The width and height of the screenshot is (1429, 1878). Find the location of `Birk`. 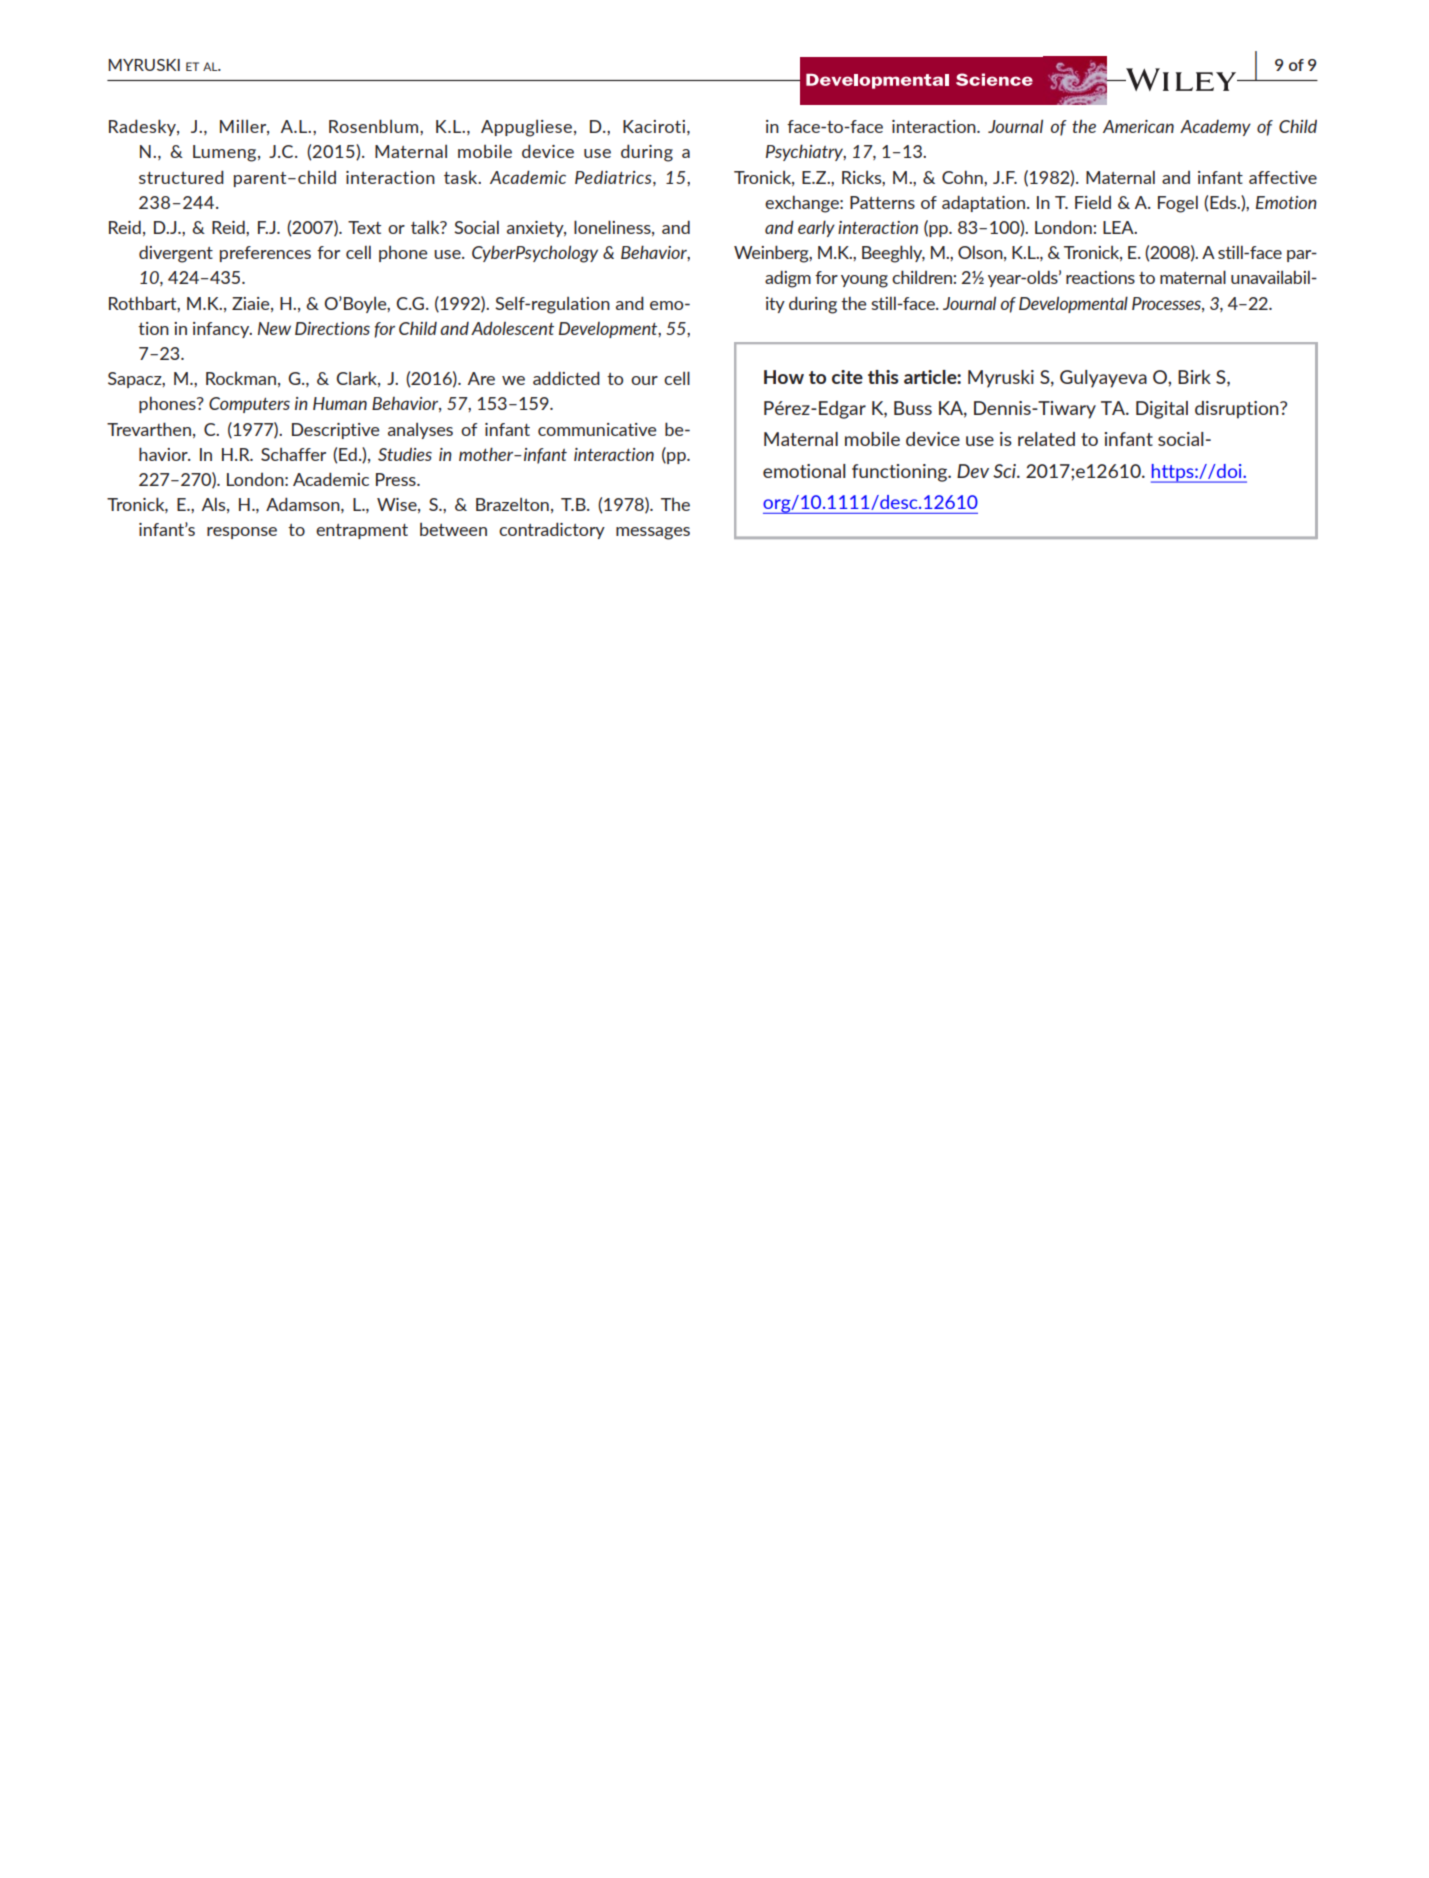

Birk is located at coordinates (1194, 377).
